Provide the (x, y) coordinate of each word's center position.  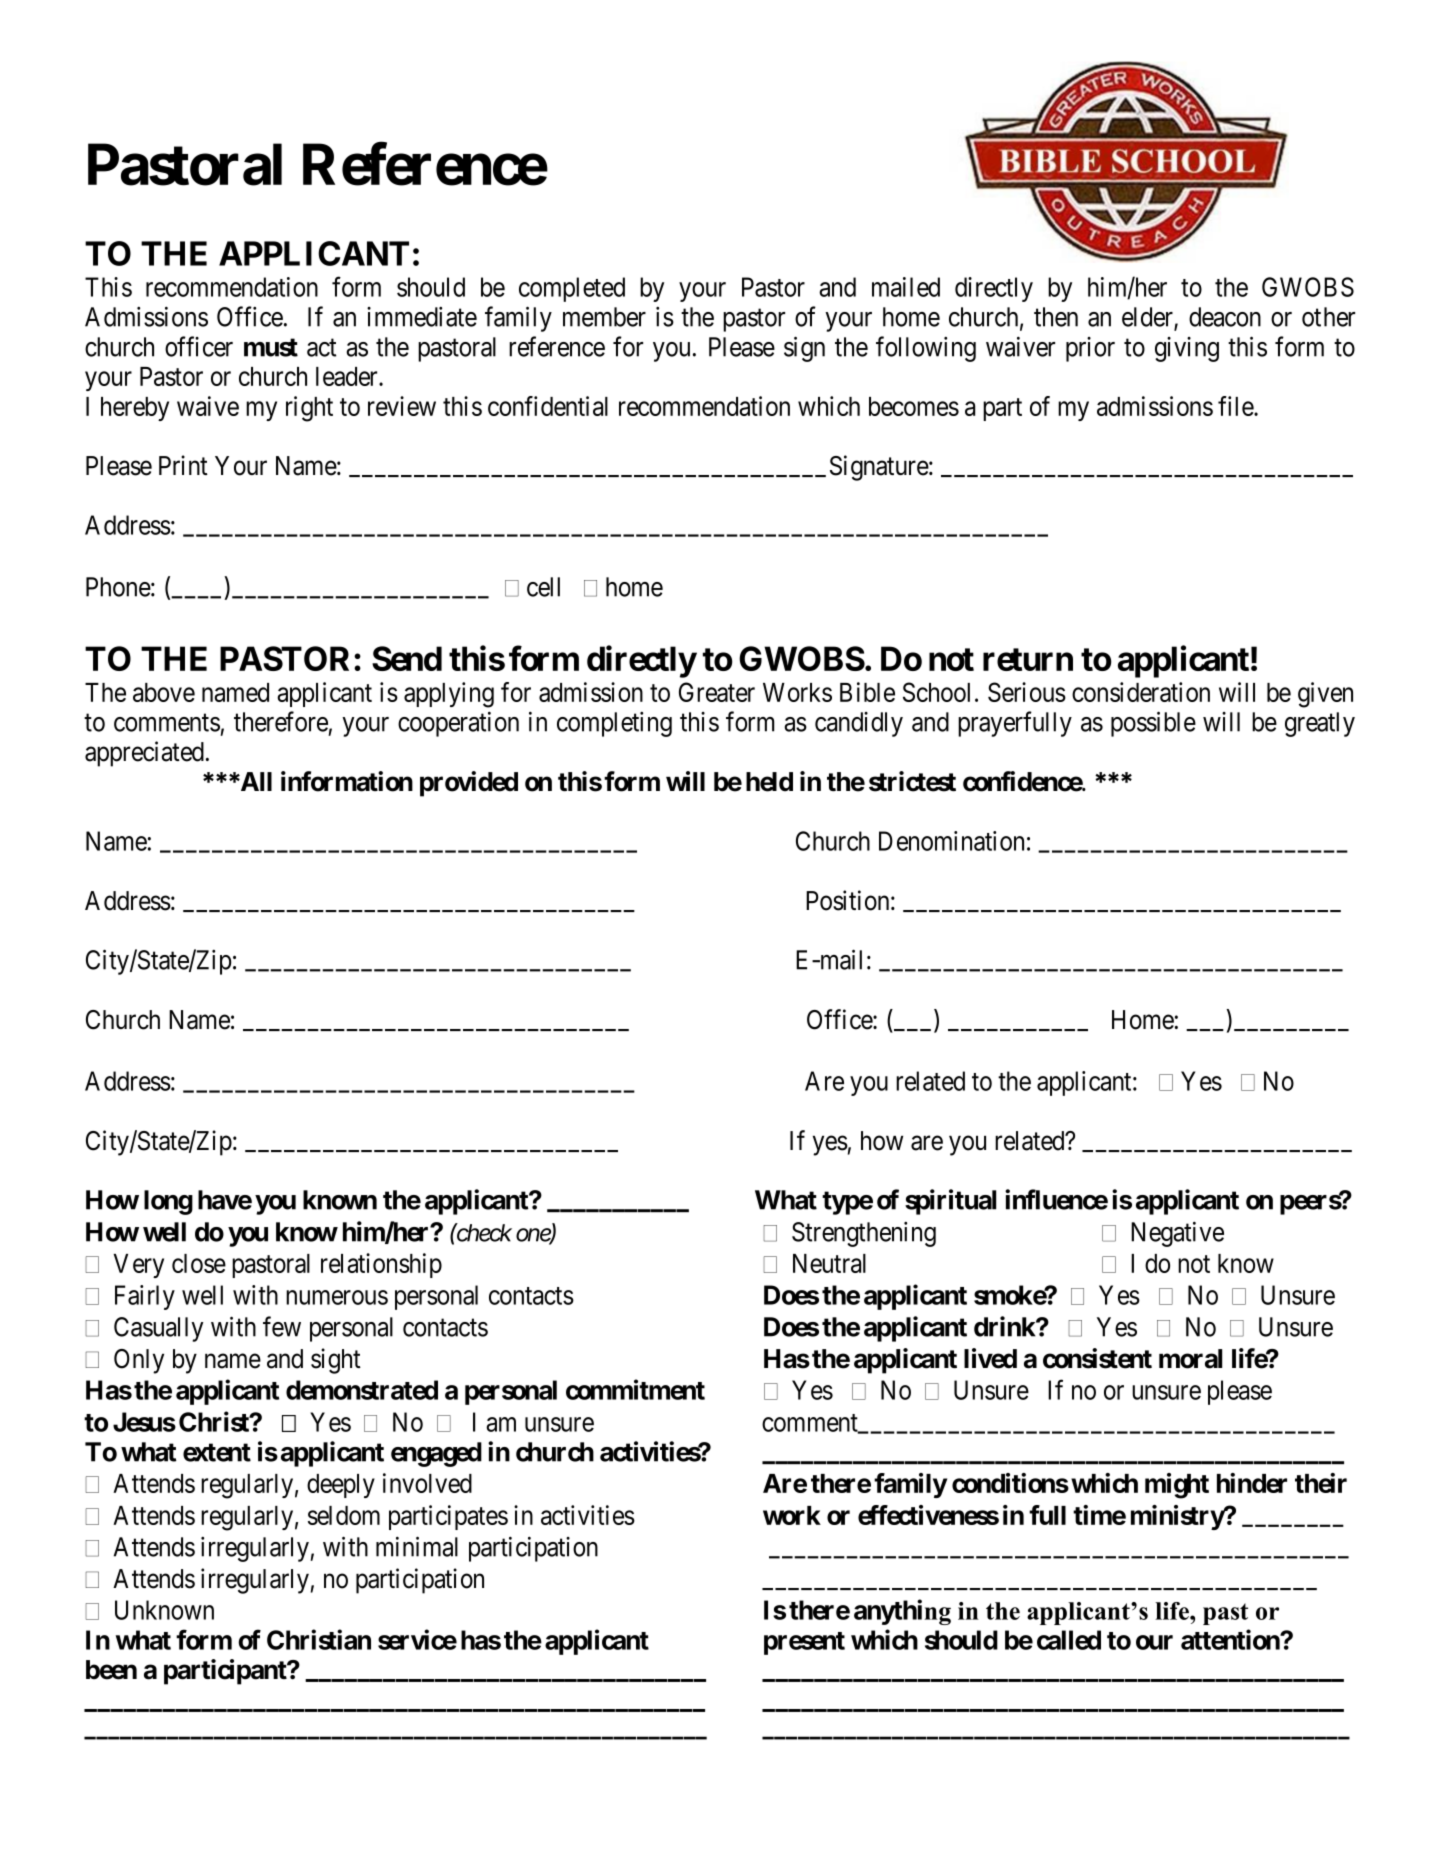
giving (1187, 349)
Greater (717, 692)
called (1069, 1640)
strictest (912, 781)
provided (469, 784)
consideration (1141, 692)
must (271, 347)
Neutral (829, 1263)
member (604, 317)
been (111, 1670)
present (804, 1643)
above (164, 692)
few (282, 1326)
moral (1190, 1359)
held (769, 782)
